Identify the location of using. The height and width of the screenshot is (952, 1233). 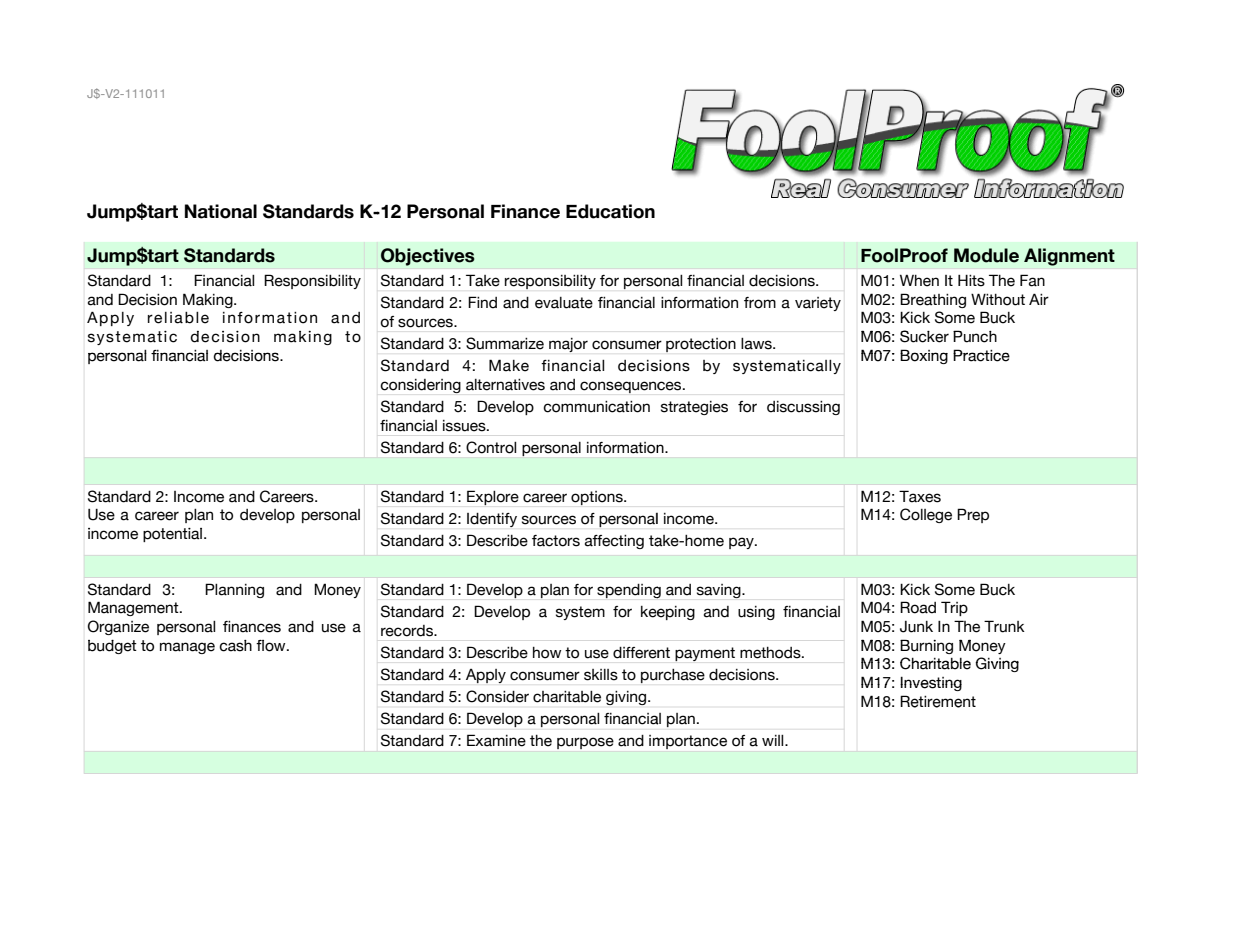
(756, 613).
